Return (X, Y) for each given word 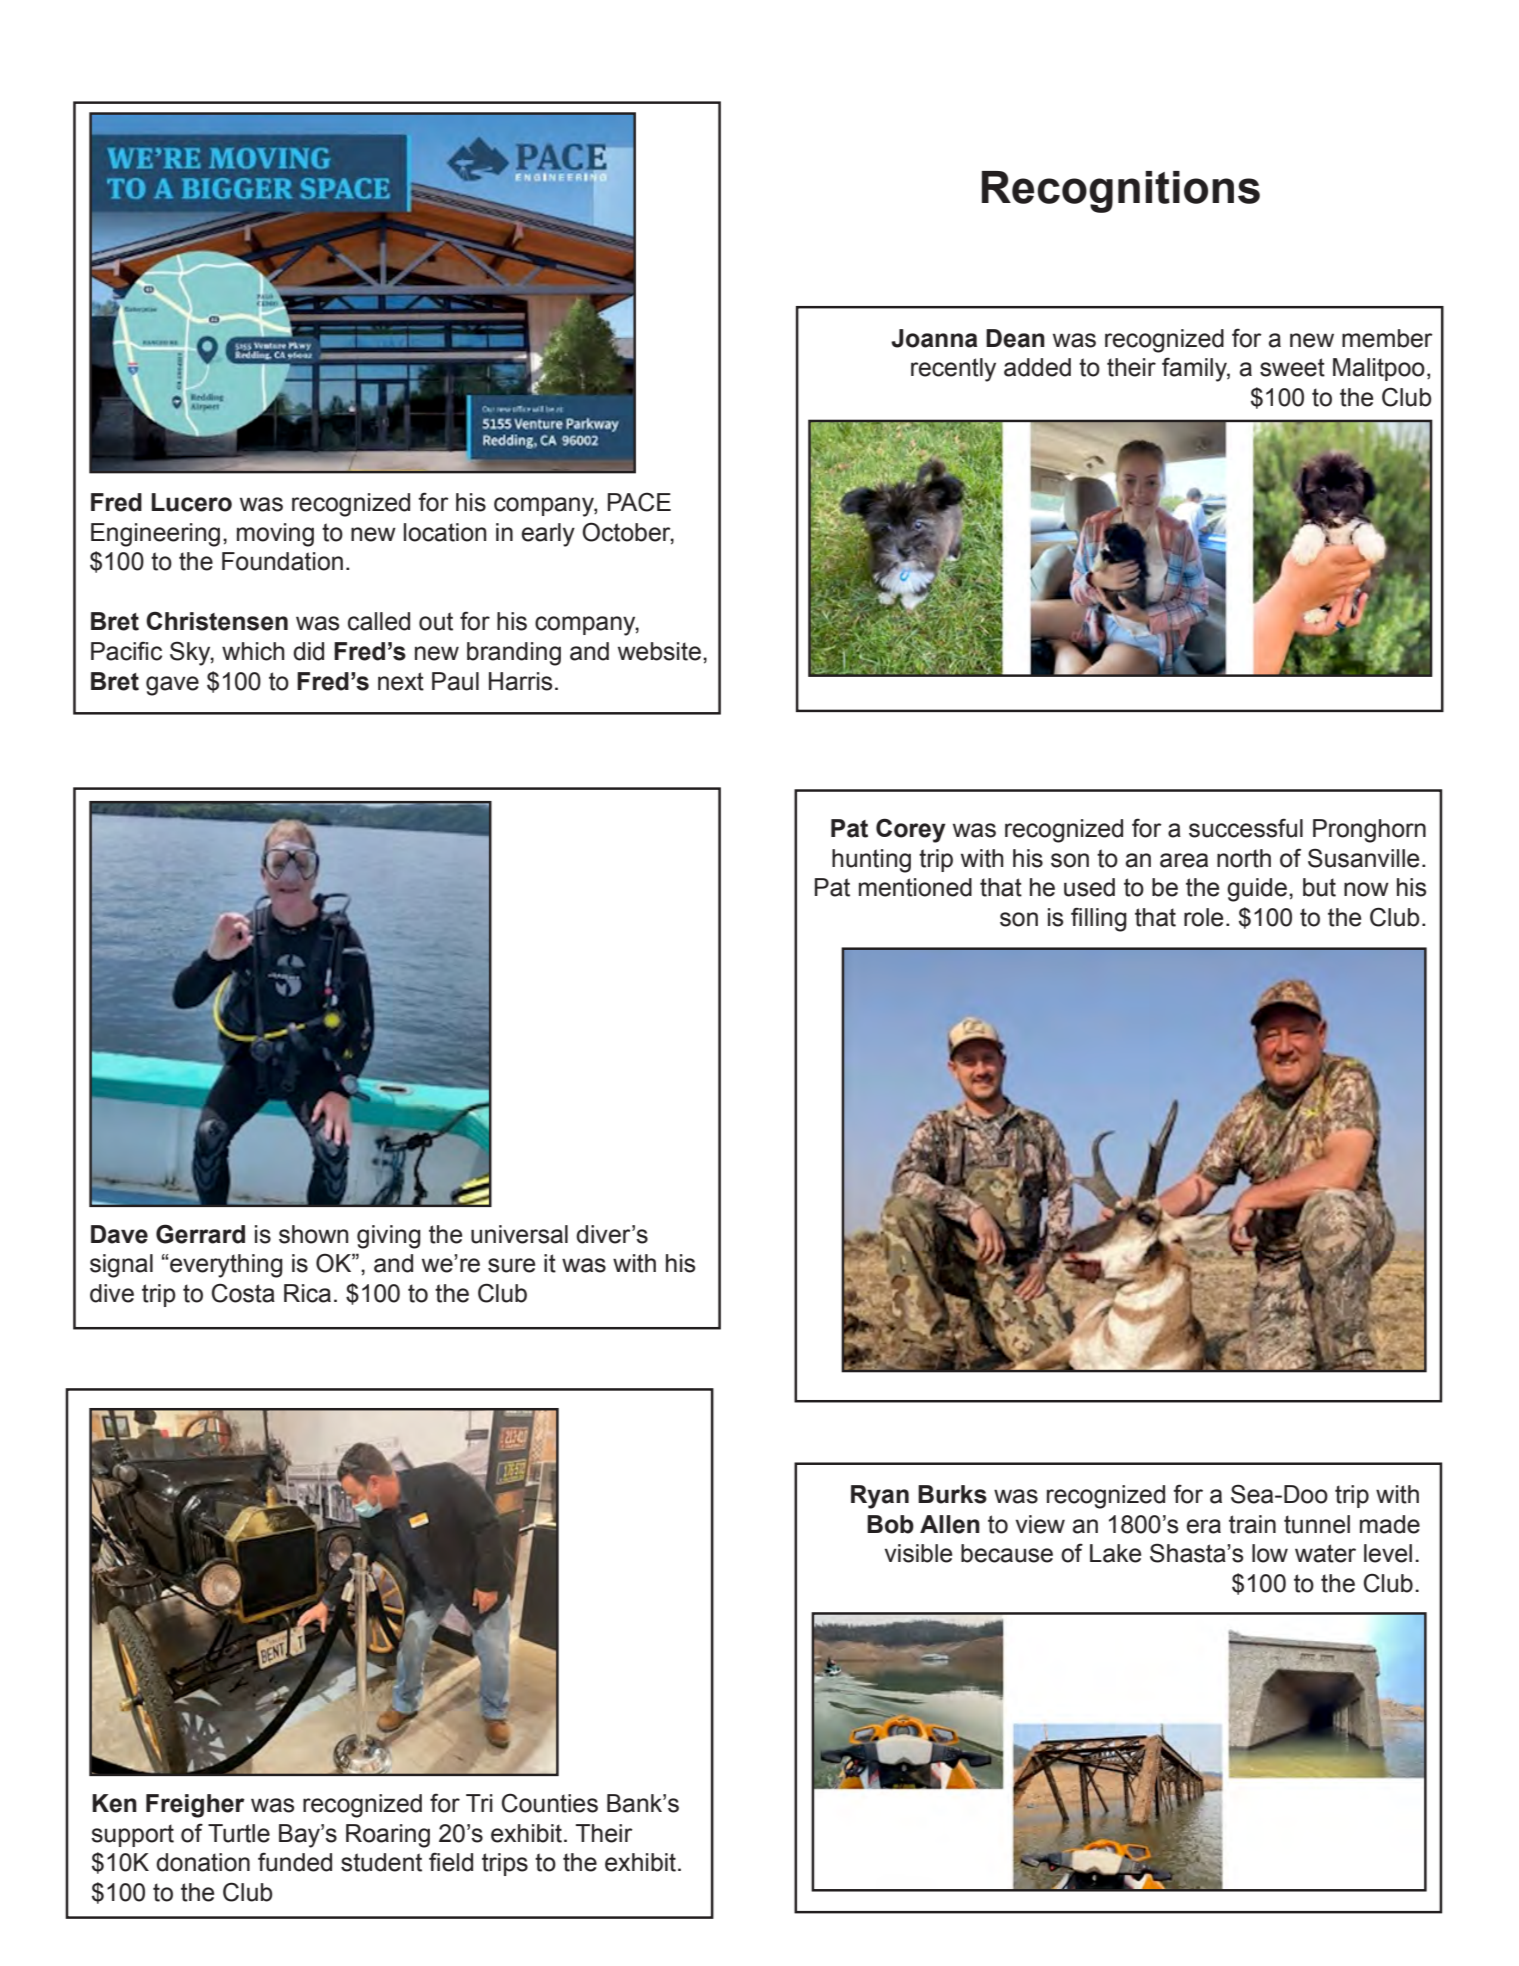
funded (295, 1862)
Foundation (282, 561)
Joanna (934, 338)
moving (275, 535)
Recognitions (1121, 192)
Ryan (880, 1497)
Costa (243, 1293)
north (1244, 858)
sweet (1292, 367)
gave (172, 686)
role (1203, 917)
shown (313, 1234)
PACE (639, 502)
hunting (871, 861)
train (1252, 1524)
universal (519, 1234)
